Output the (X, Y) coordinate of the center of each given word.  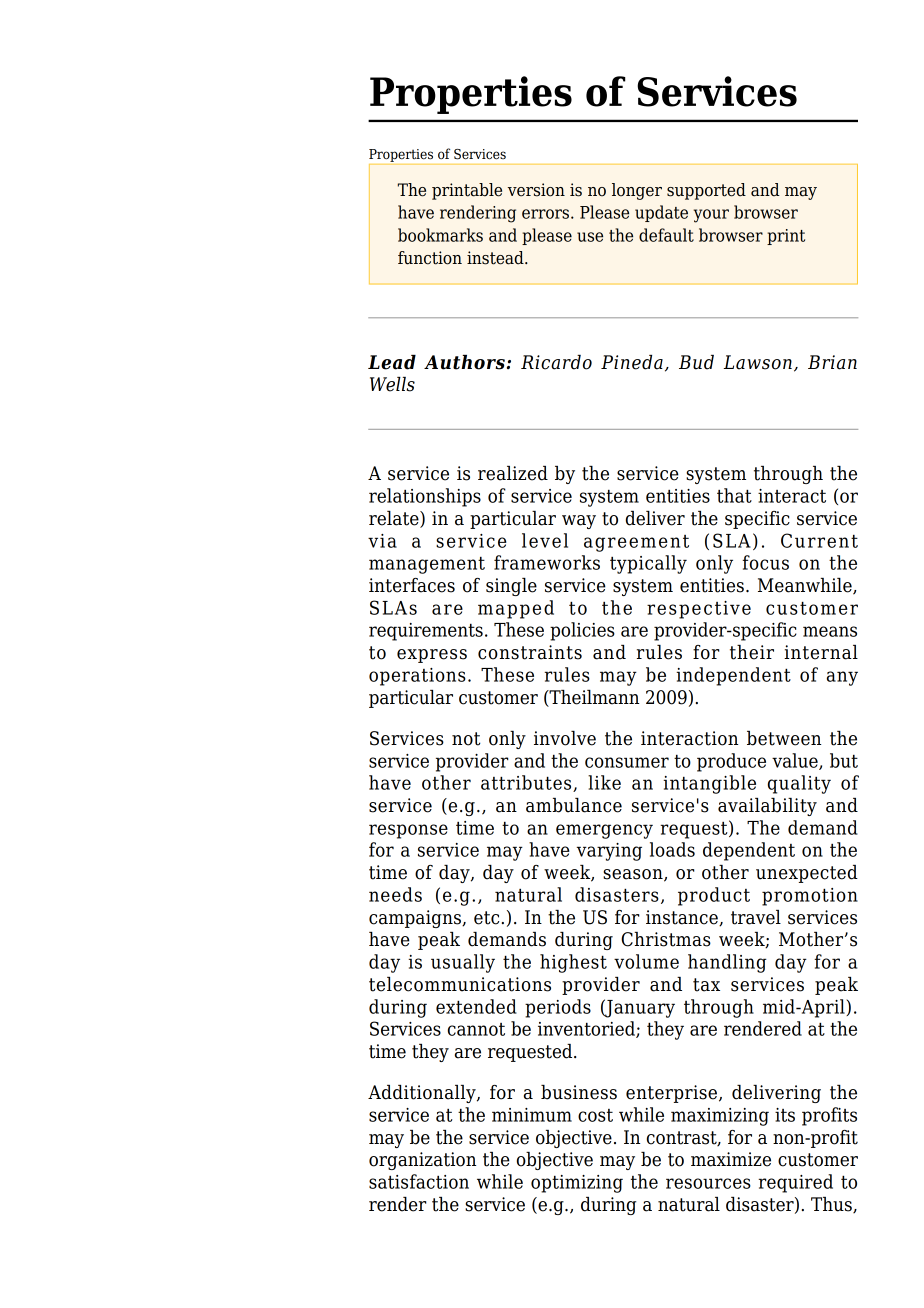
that (734, 495)
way (579, 522)
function (430, 258)
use (590, 237)
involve (565, 738)
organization (422, 1161)
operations (417, 677)
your (711, 216)
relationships (425, 497)
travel (756, 917)
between (784, 738)
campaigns (416, 919)
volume (646, 961)
